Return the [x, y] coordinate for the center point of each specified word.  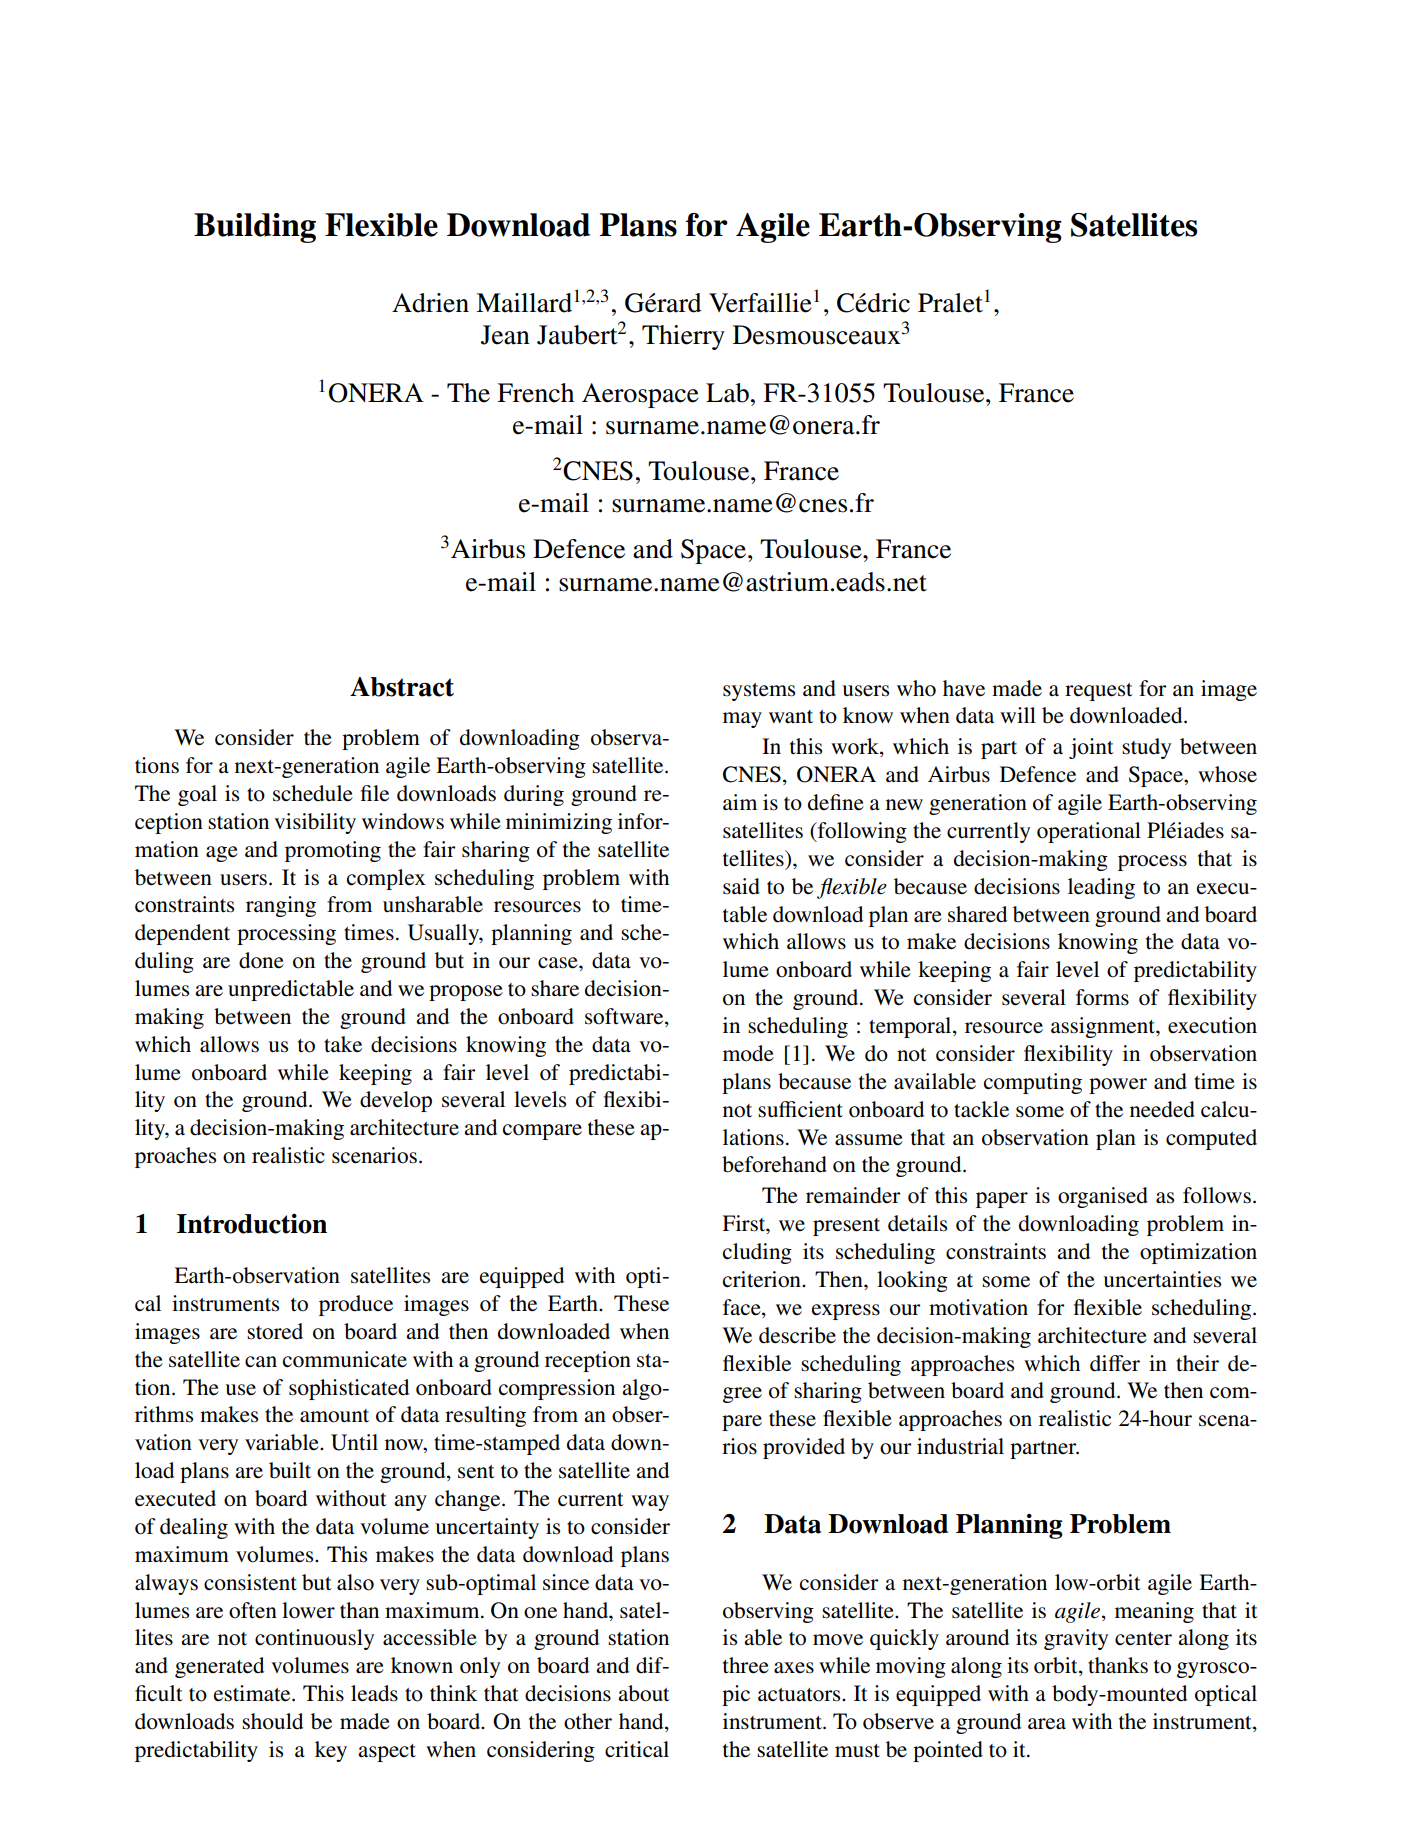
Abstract [402, 687]
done [261, 960]
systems [759, 692]
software [625, 1017]
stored [275, 1331]
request [1099, 692]
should [272, 1721]
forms [1102, 997]
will [1018, 715]
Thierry [683, 337]
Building [255, 228]
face [743, 1308]
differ [1115, 1363]
